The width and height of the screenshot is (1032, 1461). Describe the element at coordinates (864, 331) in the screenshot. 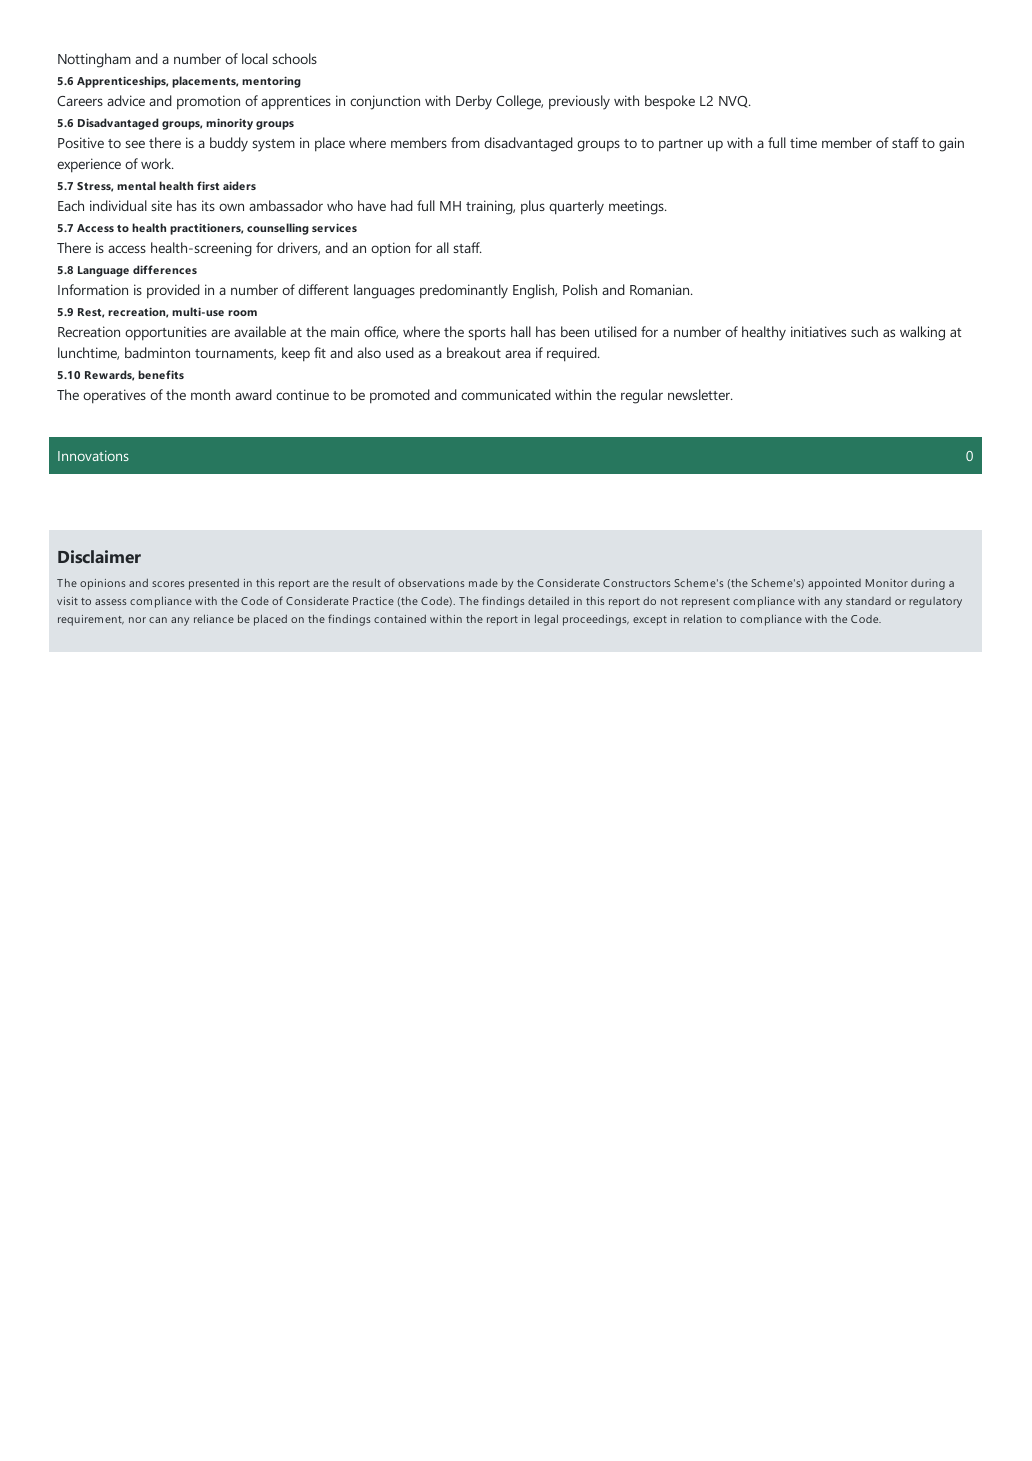

I see `such` at that location.
